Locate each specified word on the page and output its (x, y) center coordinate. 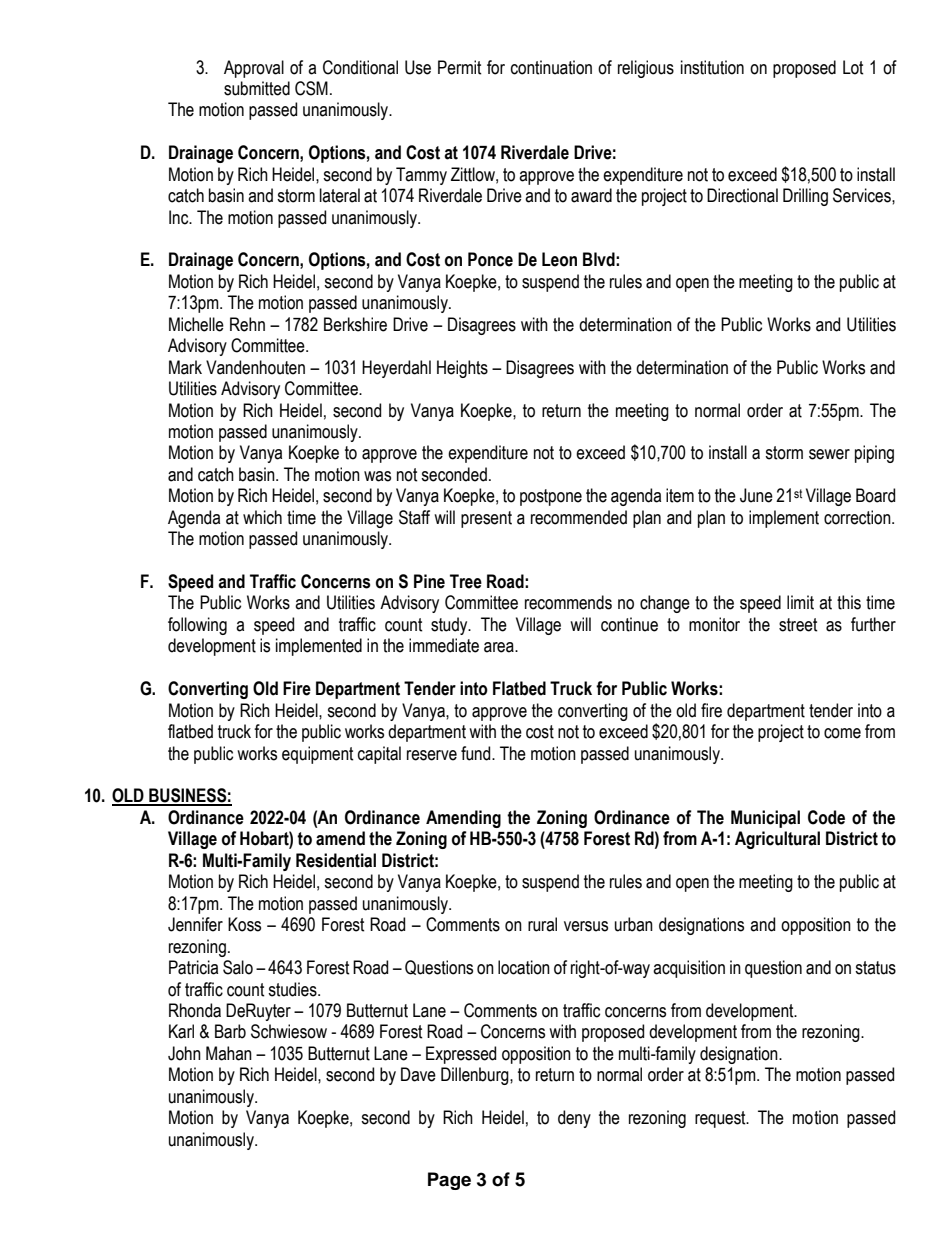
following (197, 626)
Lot (853, 67)
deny (574, 1119)
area (500, 647)
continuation (551, 67)
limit (800, 602)
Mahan (229, 1053)
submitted (257, 88)
